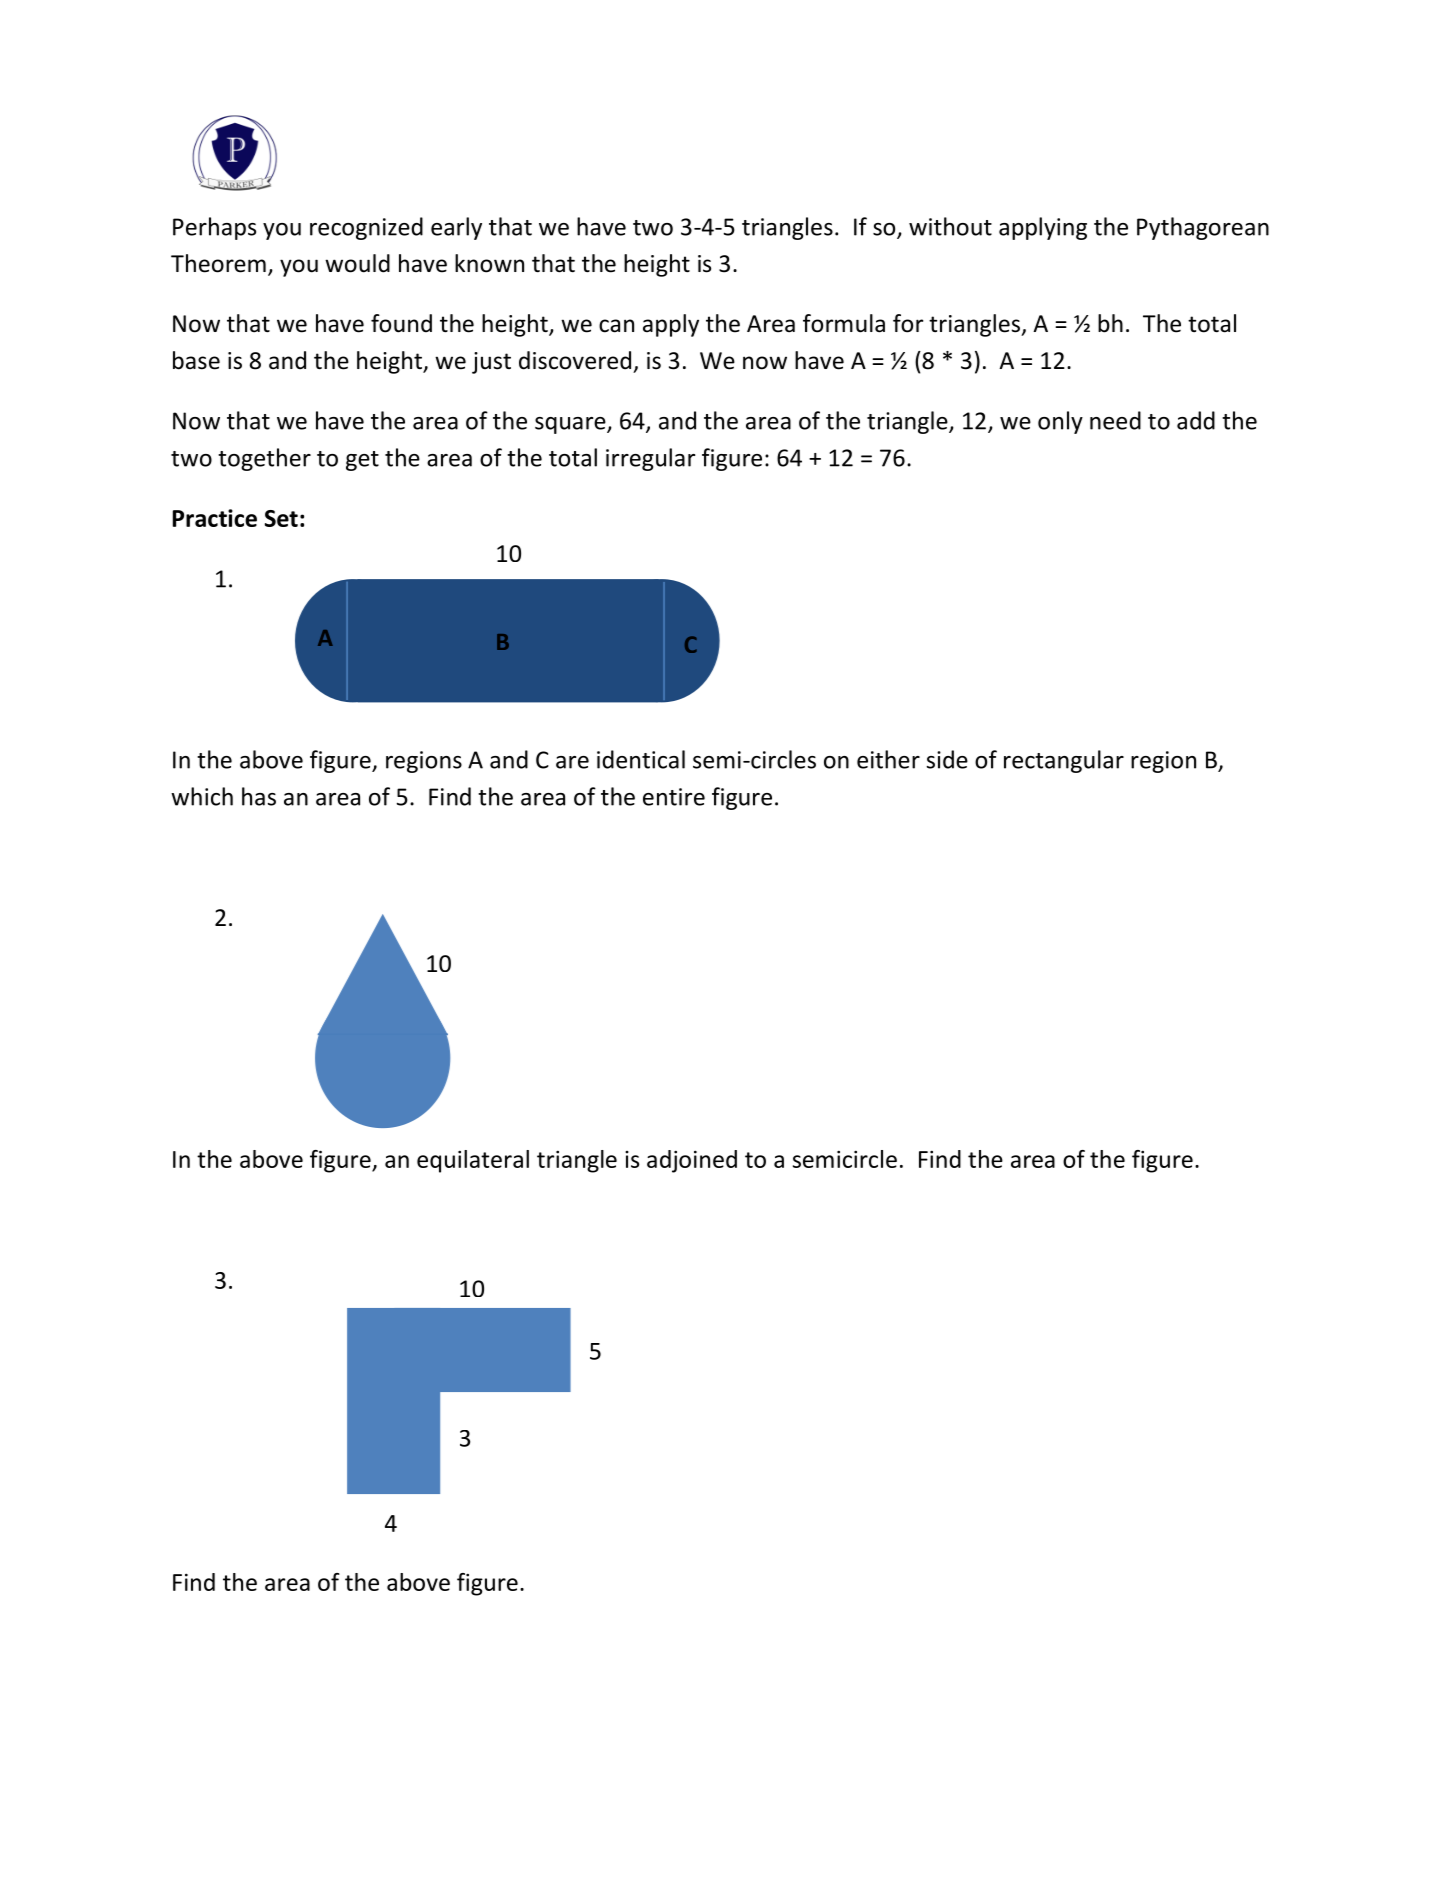 The width and height of the image is (1454, 1881). Describe the element at coordinates (473, 1161) in the image. I see `equilateral` at that location.
